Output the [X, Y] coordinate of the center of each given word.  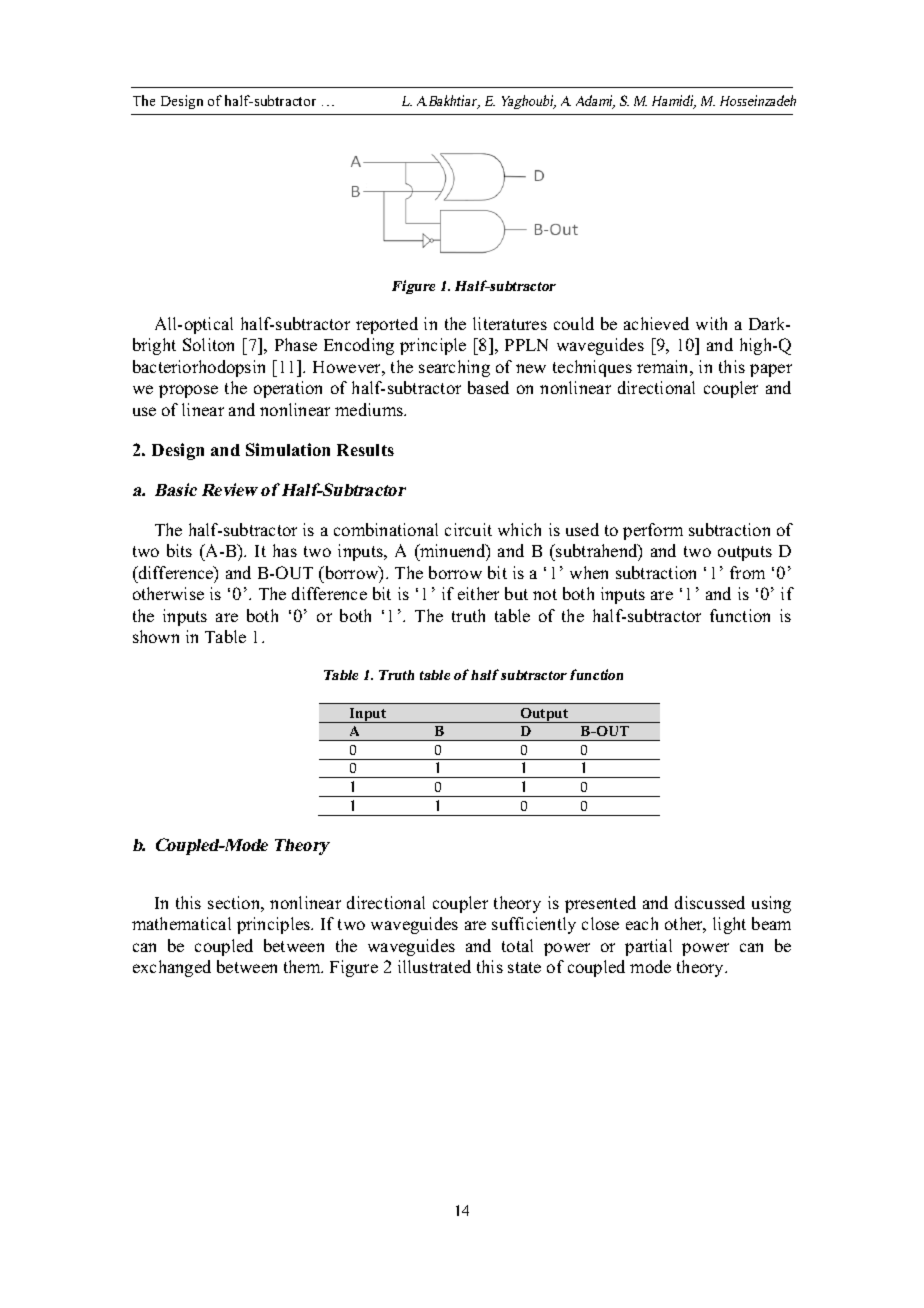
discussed [710, 902]
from [747, 572]
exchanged [172, 968]
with [711, 323]
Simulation [288, 449]
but [516, 593]
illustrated [434, 966]
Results [365, 450]
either [478, 593]
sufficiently [534, 925]
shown [156, 636]
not [545, 594]
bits [179, 550]
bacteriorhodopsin [199, 368]
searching [454, 368]
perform [653, 531]
